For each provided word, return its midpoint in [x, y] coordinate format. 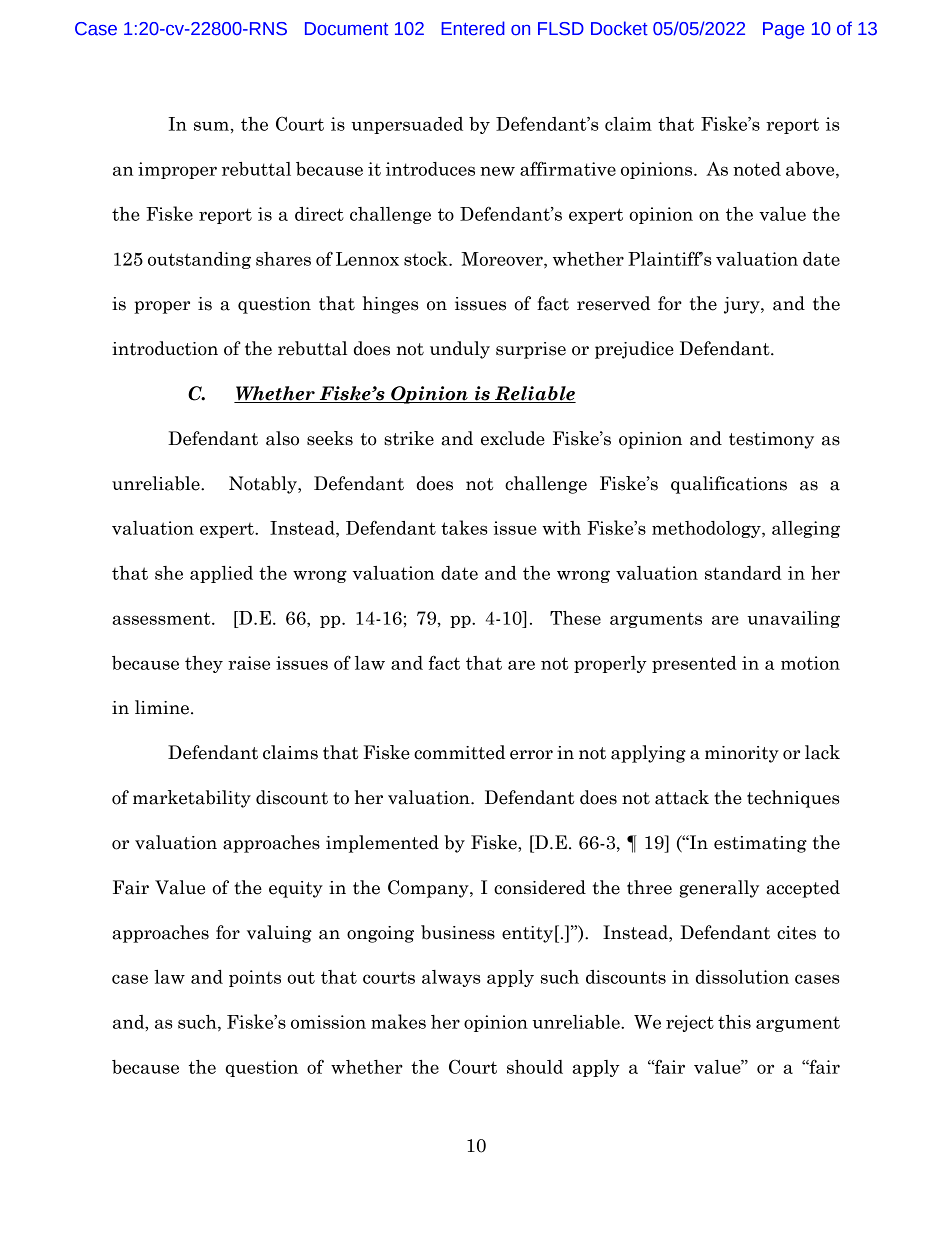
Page [783, 30]
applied [221, 574]
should [535, 1067]
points [255, 978]
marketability [192, 799]
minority [742, 754]
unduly [460, 350]
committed [459, 752]
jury [743, 305]
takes [464, 527]
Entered [473, 28]
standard [743, 573]
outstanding [199, 260]
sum [212, 126]
